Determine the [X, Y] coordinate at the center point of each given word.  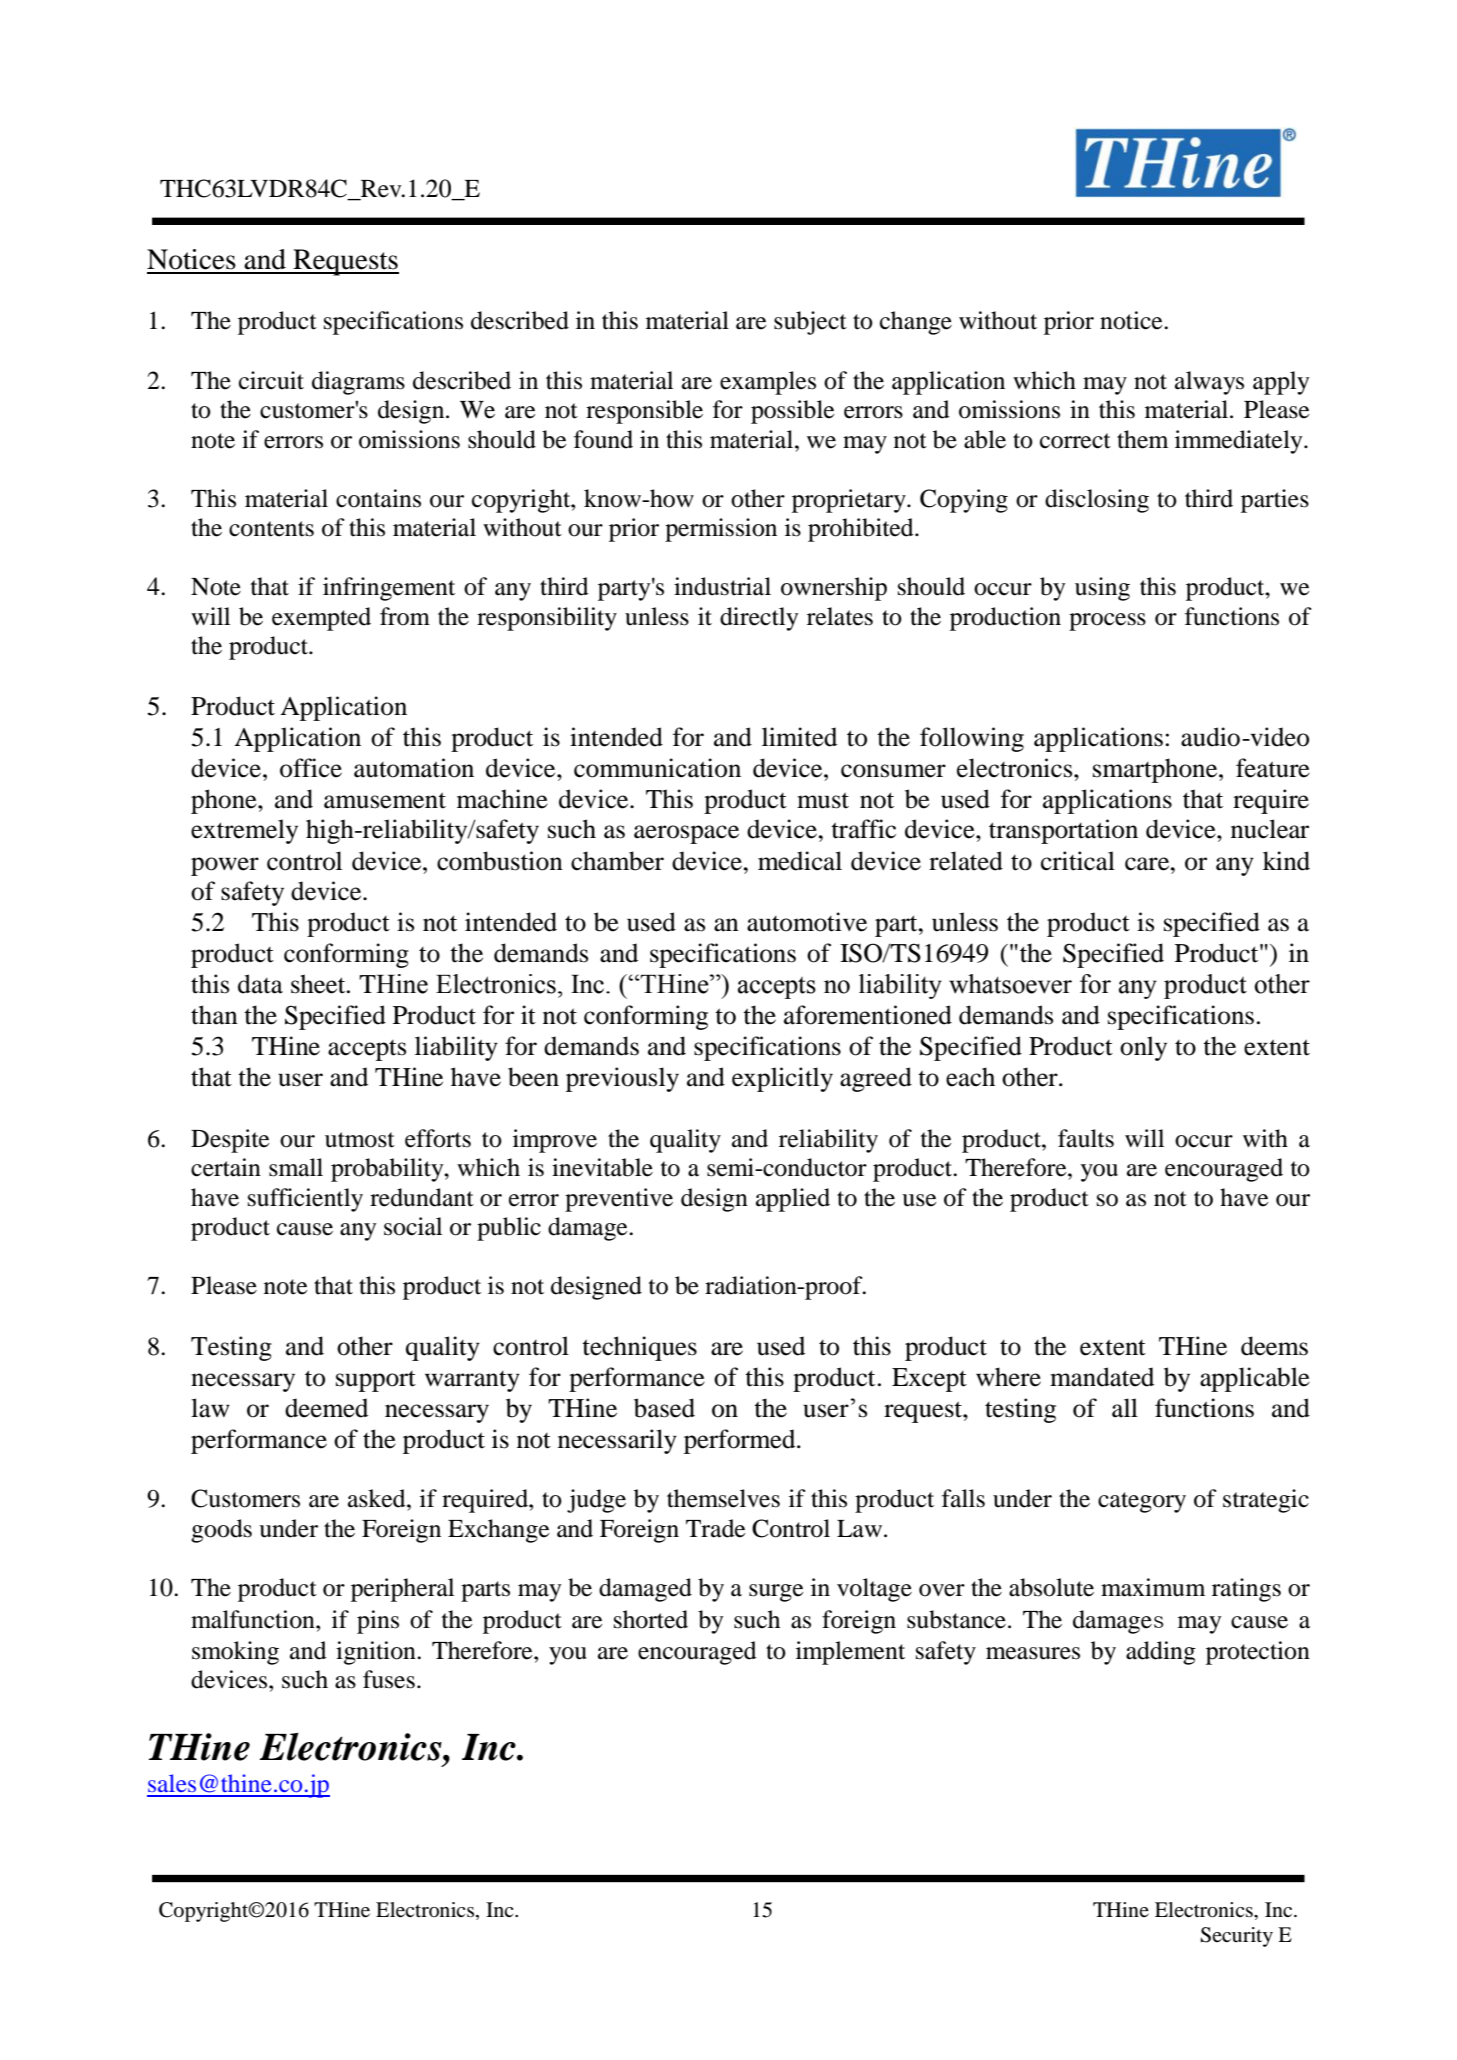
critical [1078, 861]
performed [741, 1441]
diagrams [358, 383]
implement [850, 1653]
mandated [1102, 1377]
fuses [389, 1679]
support [376, 1381]
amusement [385, 800]
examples [768, 383]
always [1209, 383]
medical [800, 861]
